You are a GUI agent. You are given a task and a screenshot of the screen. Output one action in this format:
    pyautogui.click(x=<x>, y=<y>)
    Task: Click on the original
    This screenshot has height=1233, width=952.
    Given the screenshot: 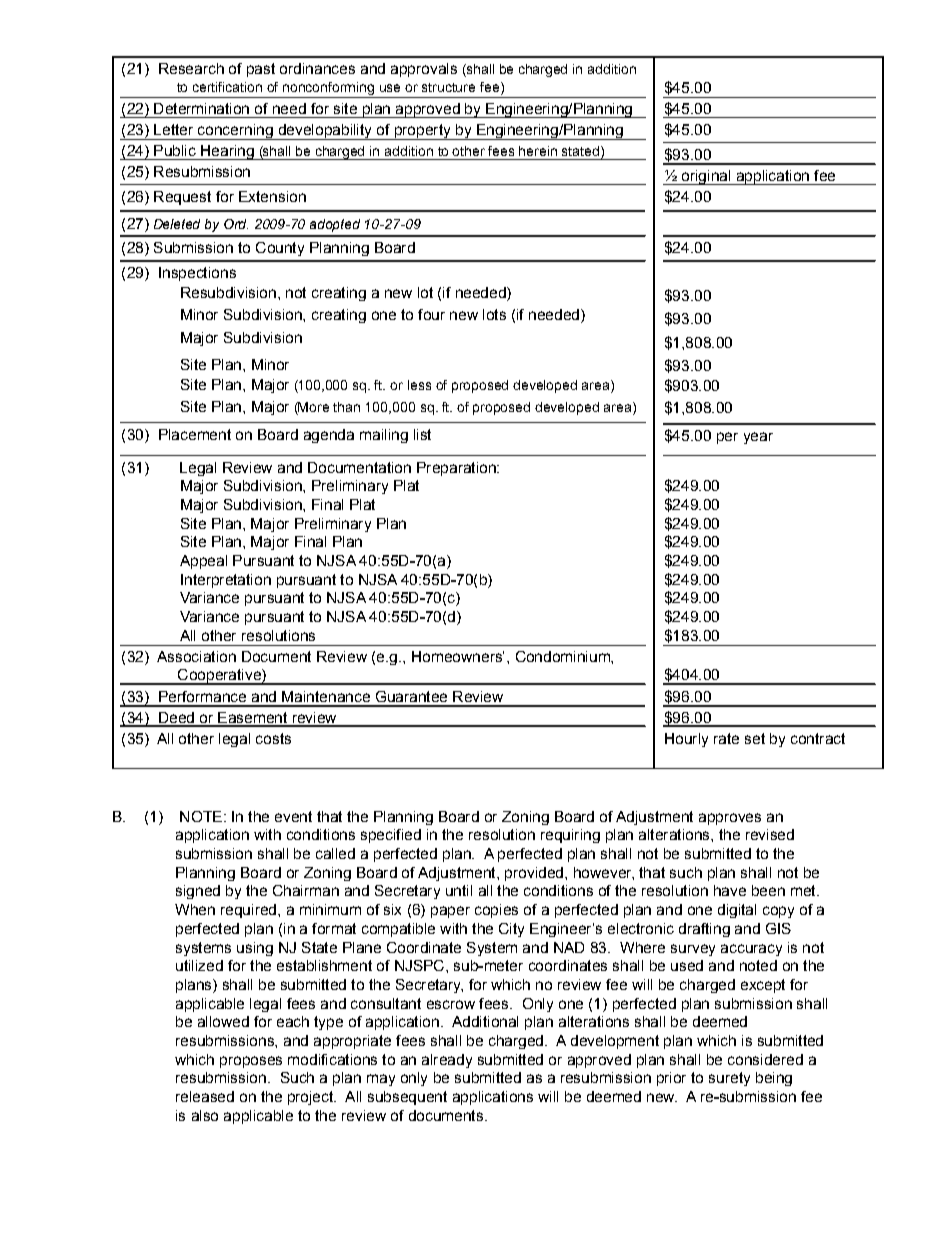 What is the action you would take?
    pyautogui.click(x=706, y=177)
